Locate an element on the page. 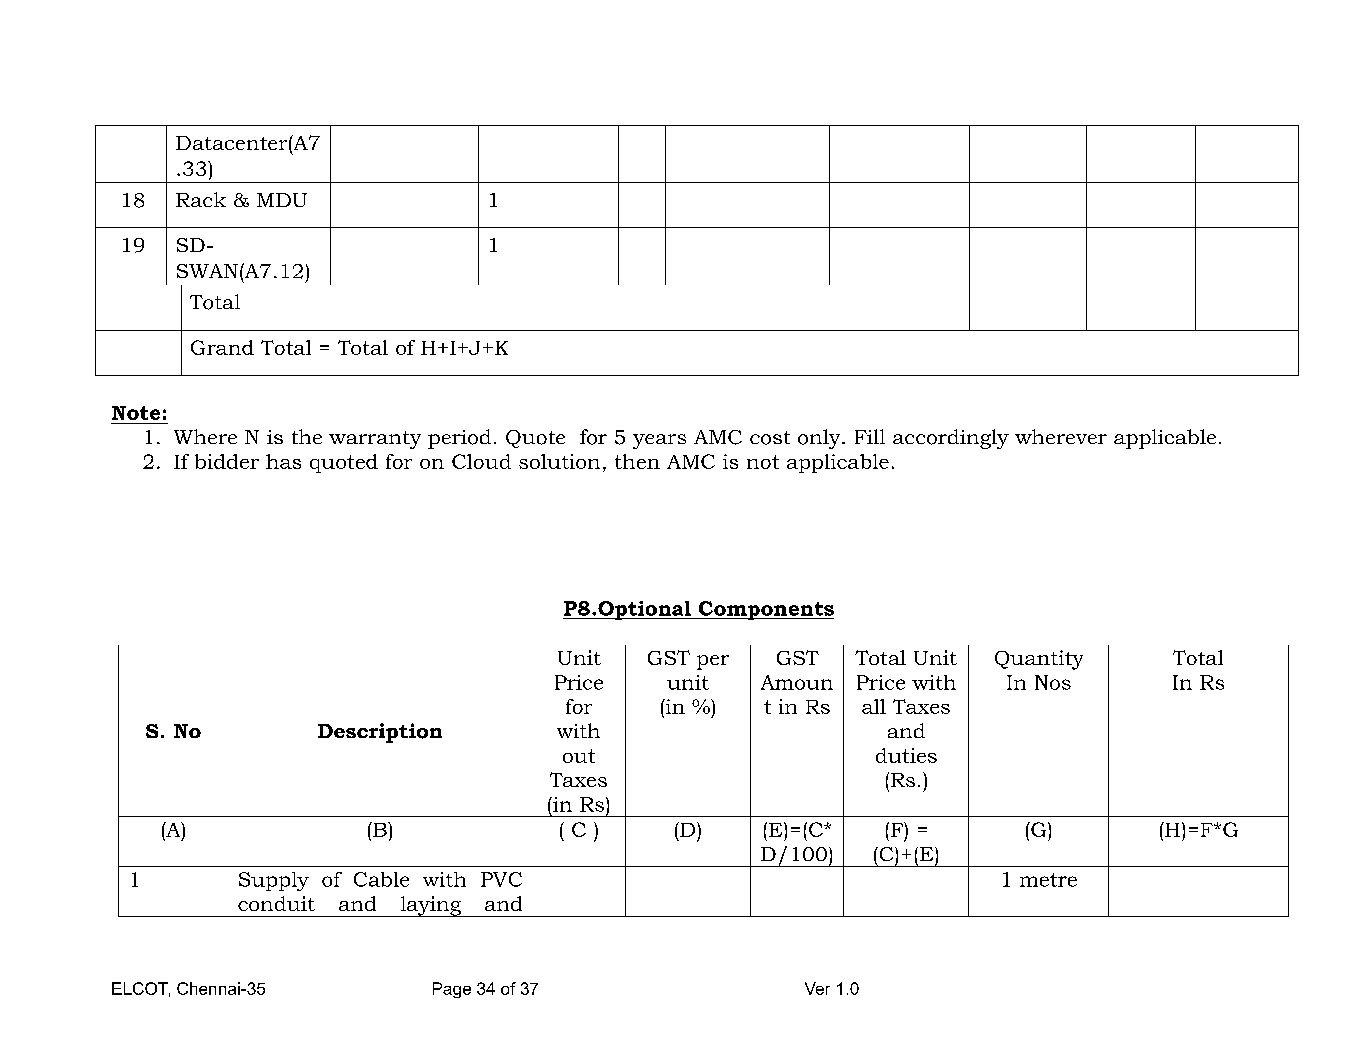 This document has width=1372, height=1061. accordingly is located at coordinates (951, 439).
